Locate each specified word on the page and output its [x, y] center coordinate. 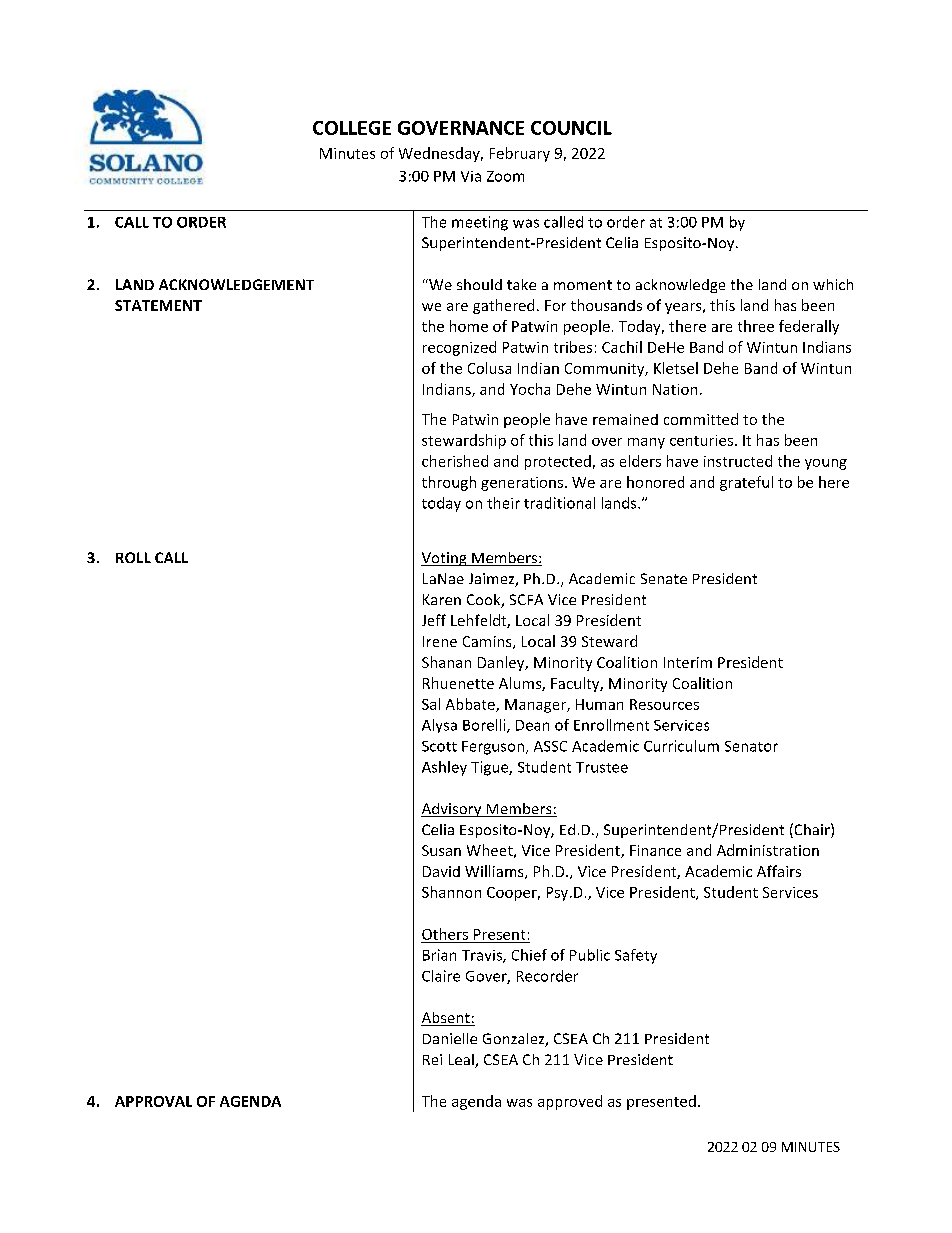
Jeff [434, 620]
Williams [495, 872]
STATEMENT [158, 305]
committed [701, 419]
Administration [768, 850]
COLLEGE [352, 128]
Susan [441, 850]
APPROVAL [153, 1101]
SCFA [526, 599]
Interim [688, 662]
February [520, 154]
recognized [459, 348]
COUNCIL [571, 128]
